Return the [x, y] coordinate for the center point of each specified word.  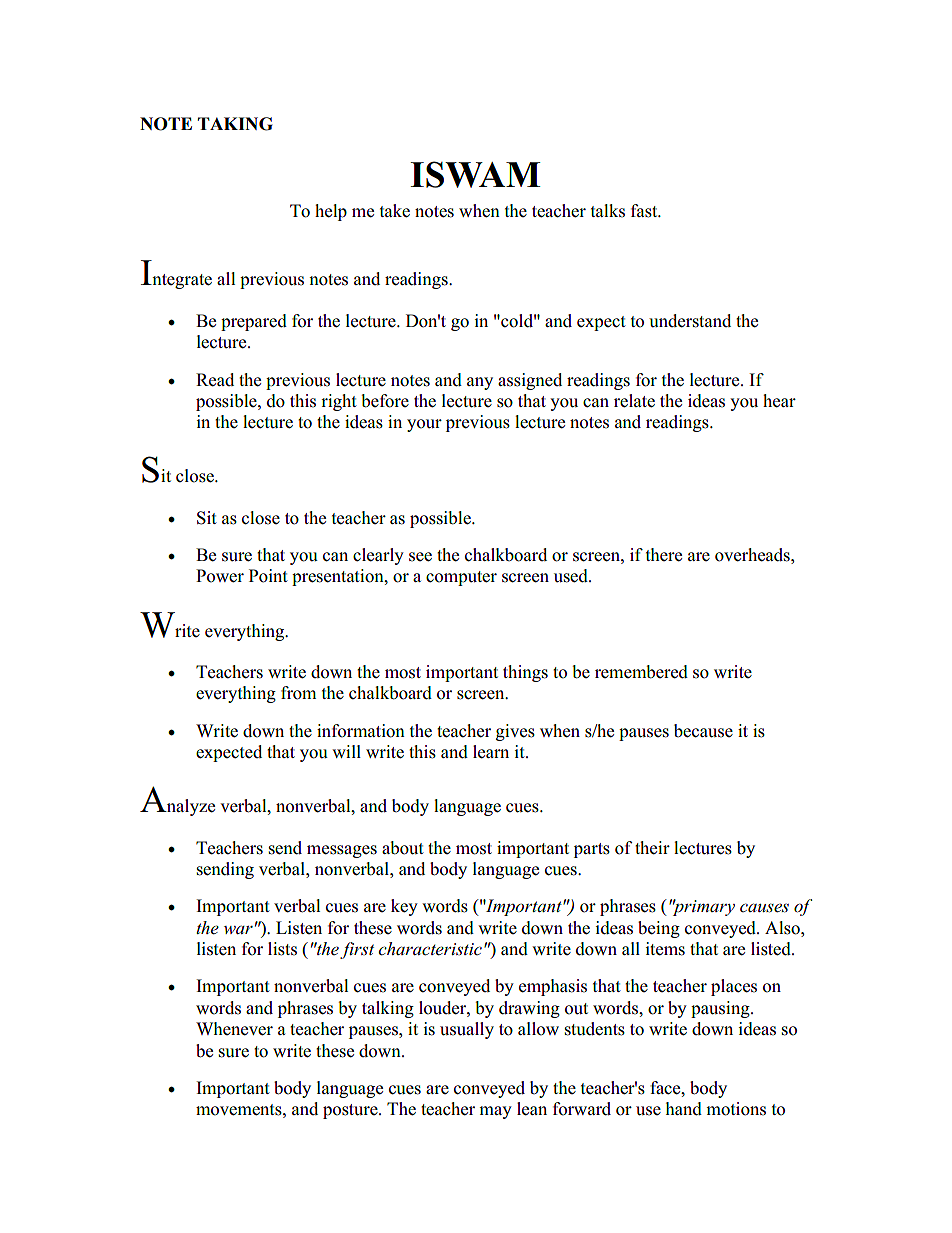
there [664, 555]
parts [592, 850]
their [652, 848]
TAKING [235, 124]
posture [351, 1111]
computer [461, 578]
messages [342, 851]
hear [779, 401]
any [480, 383]
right [339, 402]
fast [645, 211]
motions [736, 1109]
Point [268, 576]
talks [608, 211]
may [495, 1112]
